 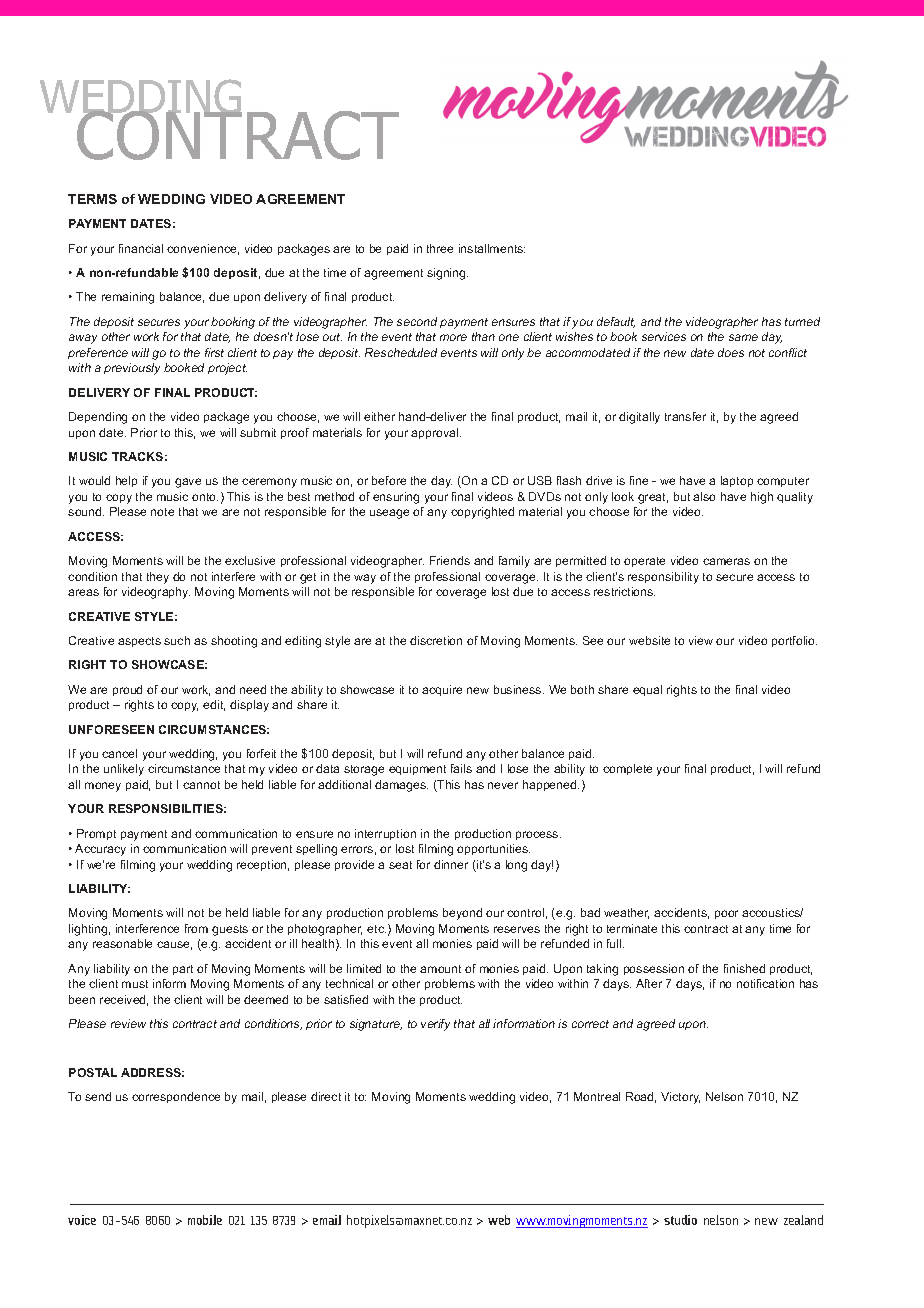 I want to click on same, so click(x=743, y=337).
